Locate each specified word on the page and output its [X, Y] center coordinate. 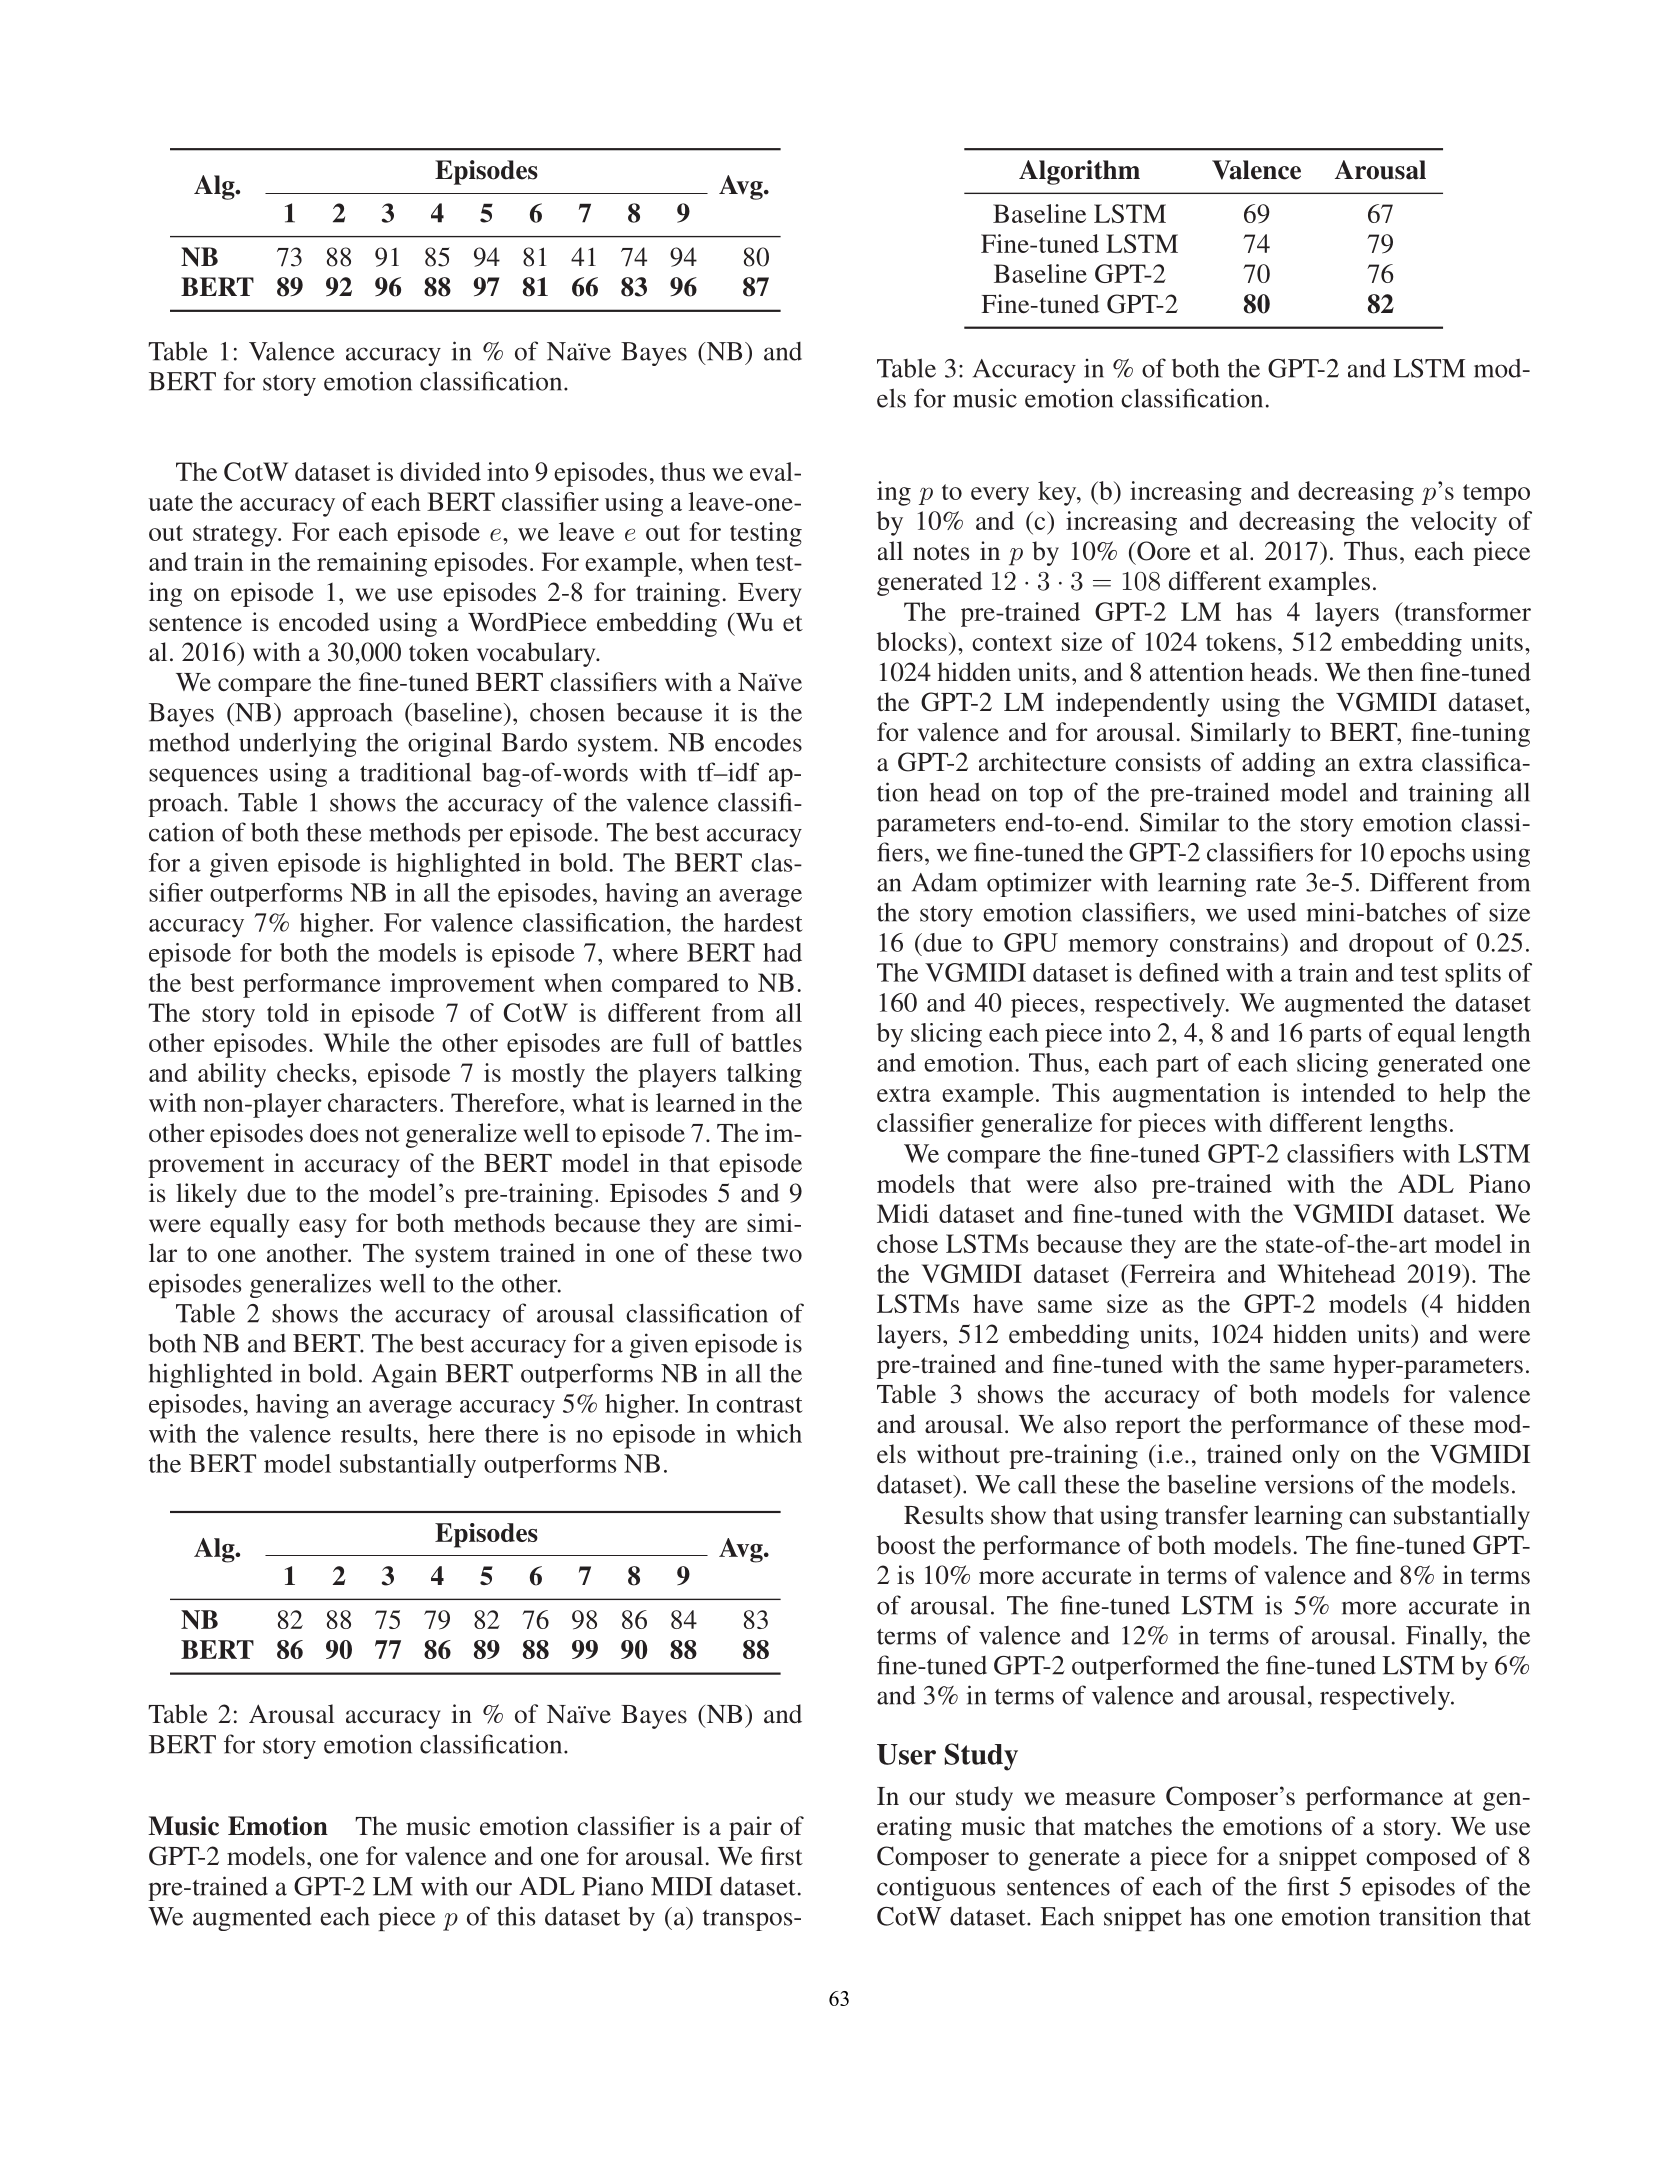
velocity [1453, 523]
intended [1348, 1092]
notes [941, 552]
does [334, 1133]
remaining [372, 564]
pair [750, 1828]
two [782, 1254]
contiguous [936, 1889]
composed [1421, 1858]
